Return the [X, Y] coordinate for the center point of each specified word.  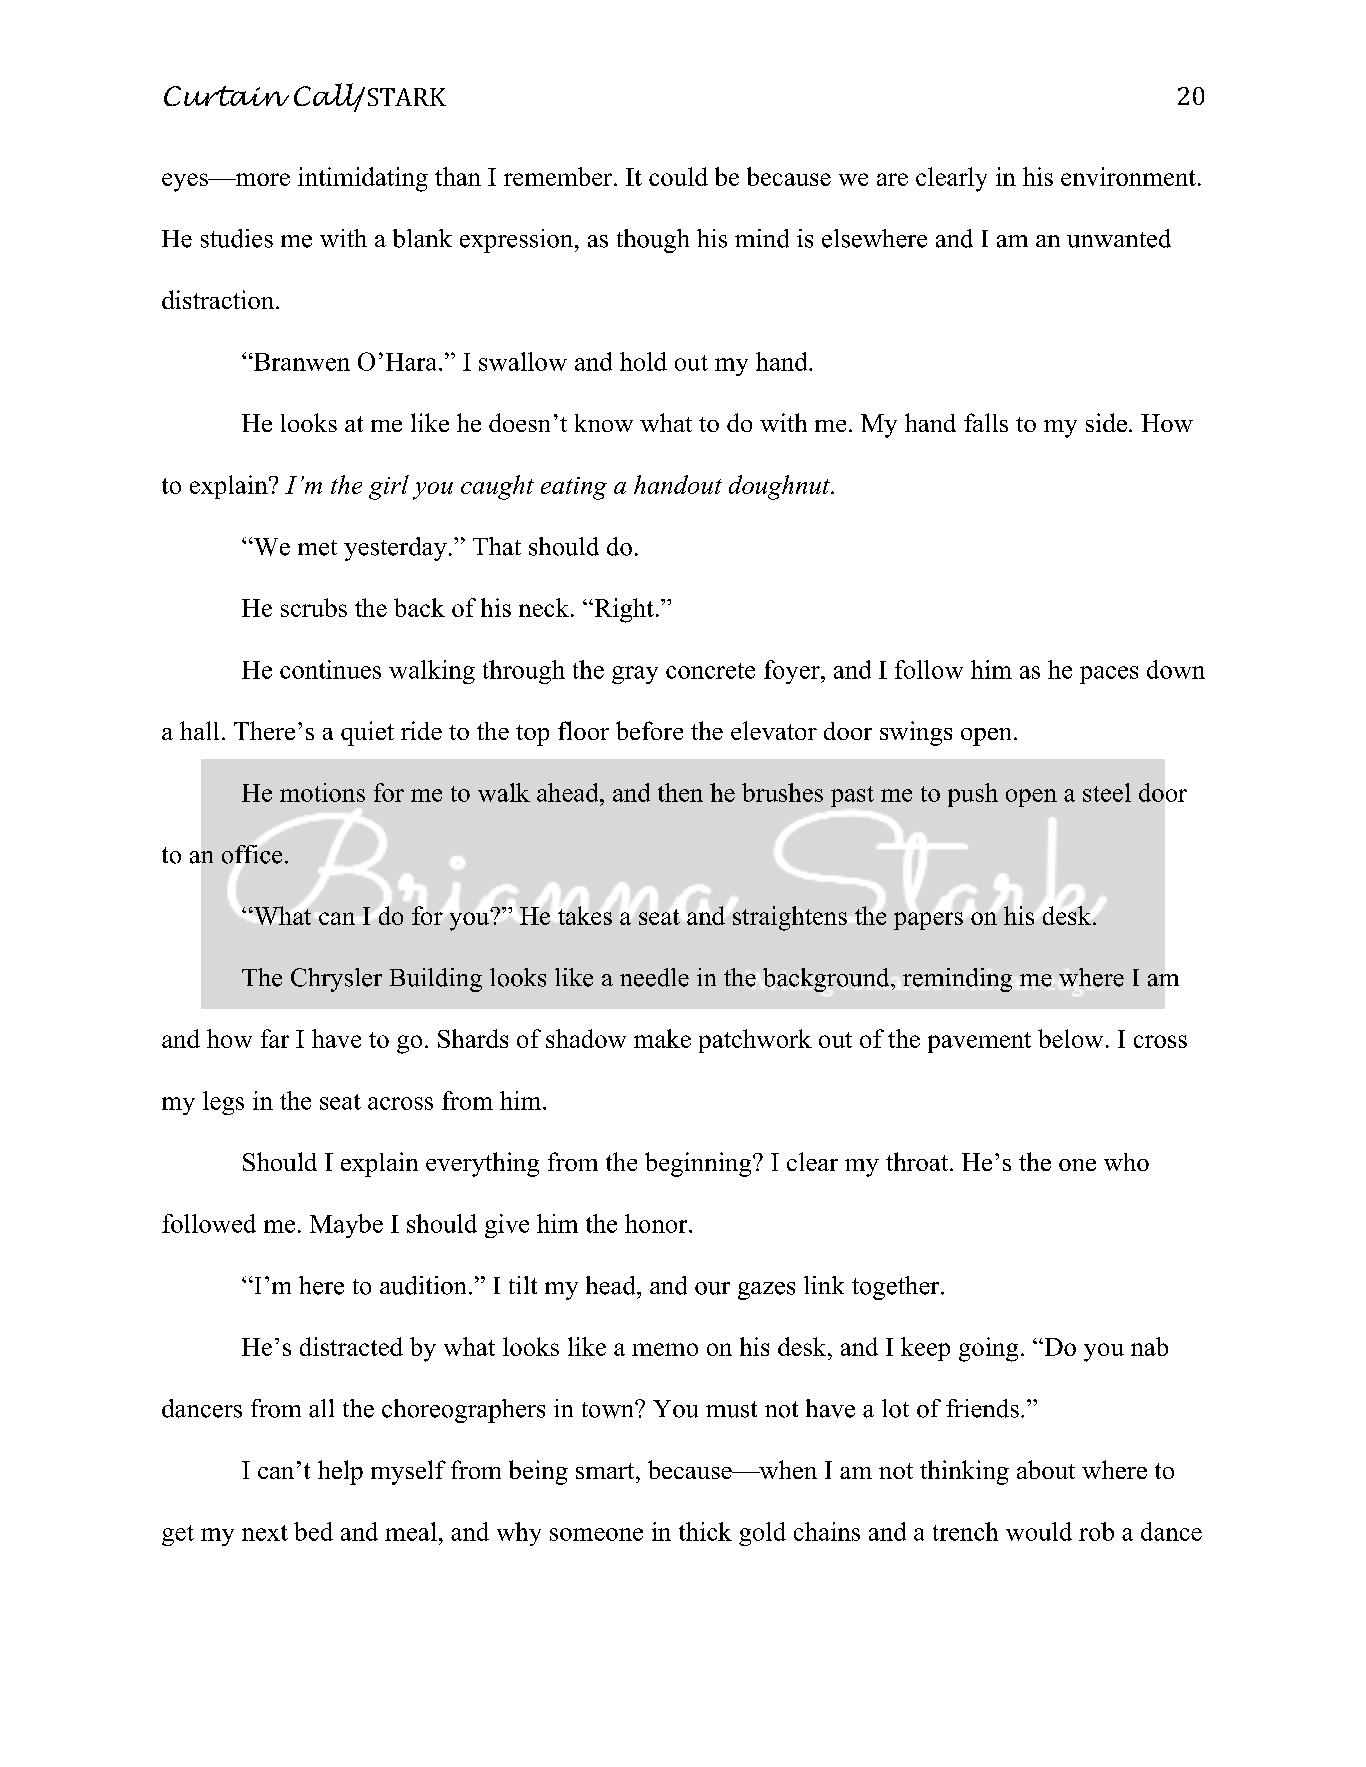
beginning [699, 1164]
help [340, 1472]
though [653, 241]
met [317, 548]
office [252, 854]
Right [623, 610]
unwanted [1119, 238]
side [1106, 422]
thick [705, 1531]
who [1126, 1162]
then [680, 792]
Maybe [346, 1226]
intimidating [363, 179]
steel [1107, 792]
